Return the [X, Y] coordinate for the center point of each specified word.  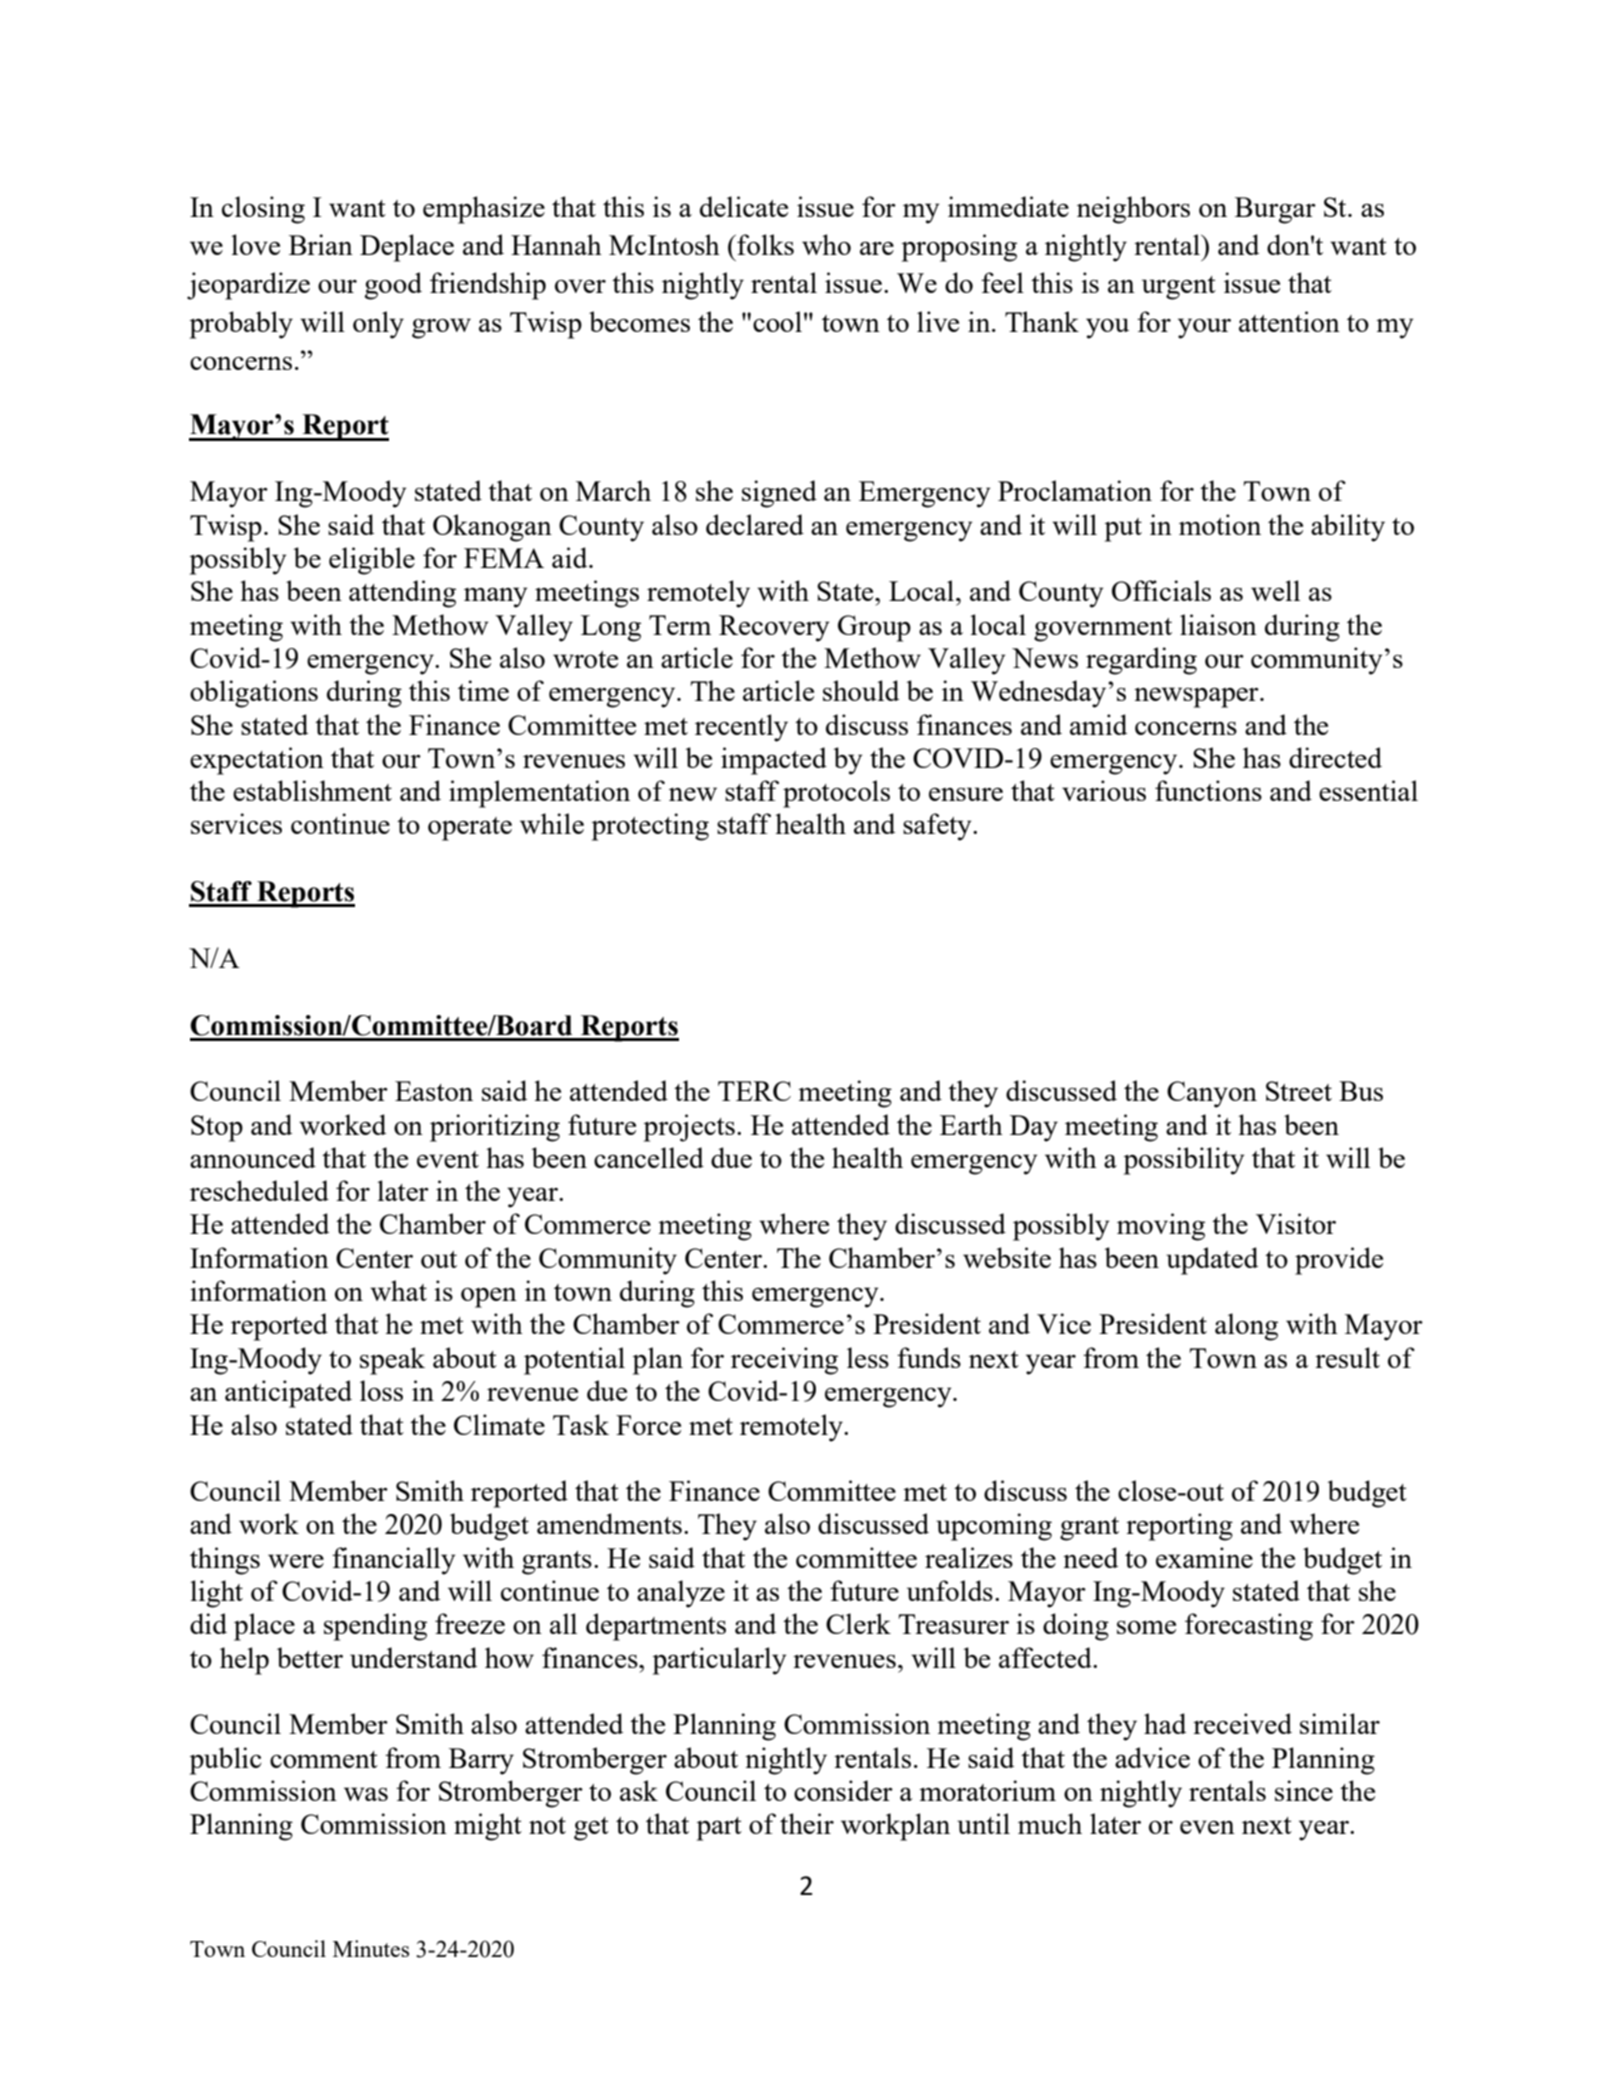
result [1347, 1357]
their [807, 1823]
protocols [836, 794]
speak [392, 1361]
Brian [321, 244]
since [1304, 1790]
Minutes [371, 1948]
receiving [784, 1361]
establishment [312, 790]
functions [1208, 790]
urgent [1179, 288]
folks [764, 244]
